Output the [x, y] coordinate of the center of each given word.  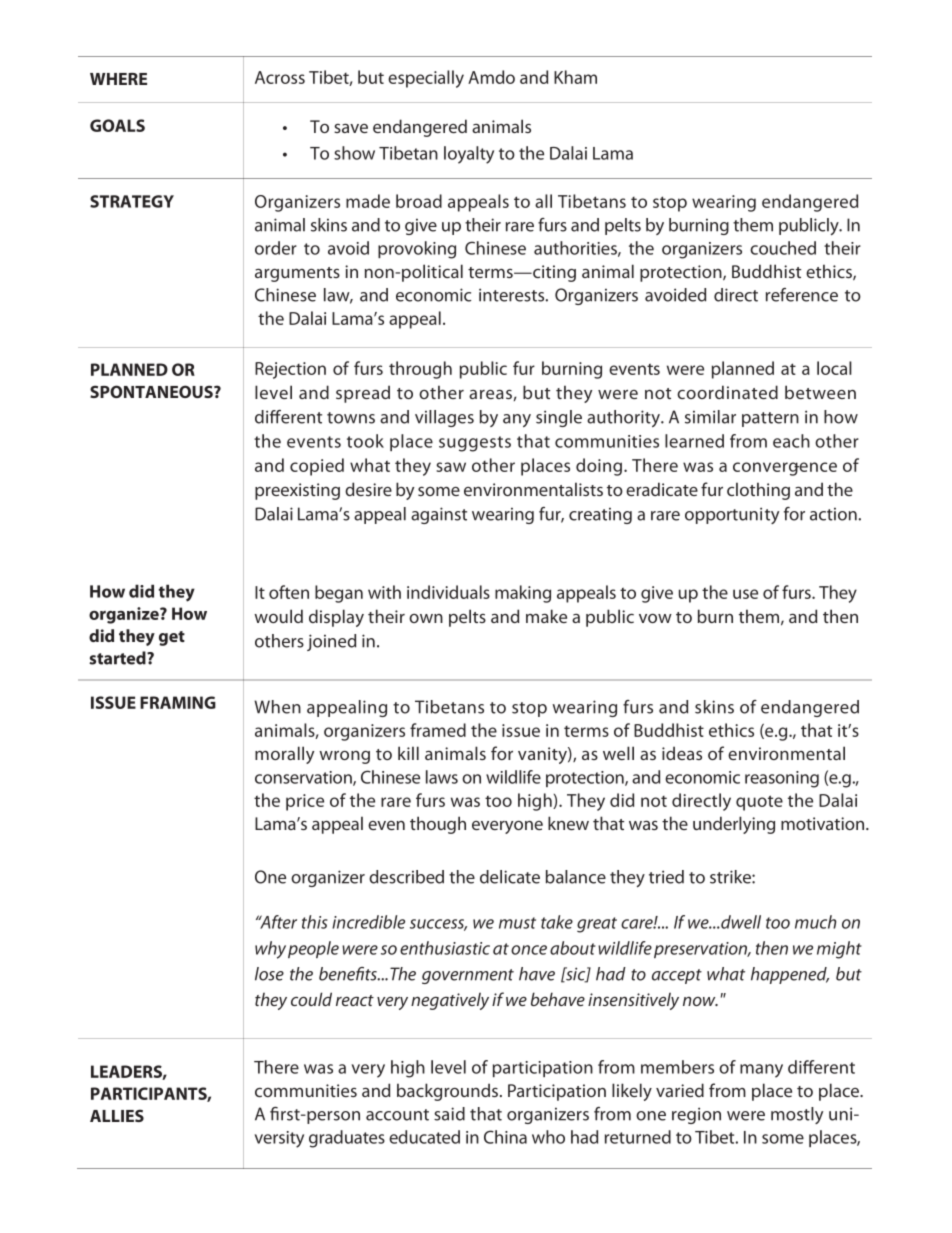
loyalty [469, 155]
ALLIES [117, 1115]
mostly [797, 1115]
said [449, 1114]
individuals [448, 592]
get [172, 638]
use [745, 594]
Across [280, 77]
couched [783, 248]
